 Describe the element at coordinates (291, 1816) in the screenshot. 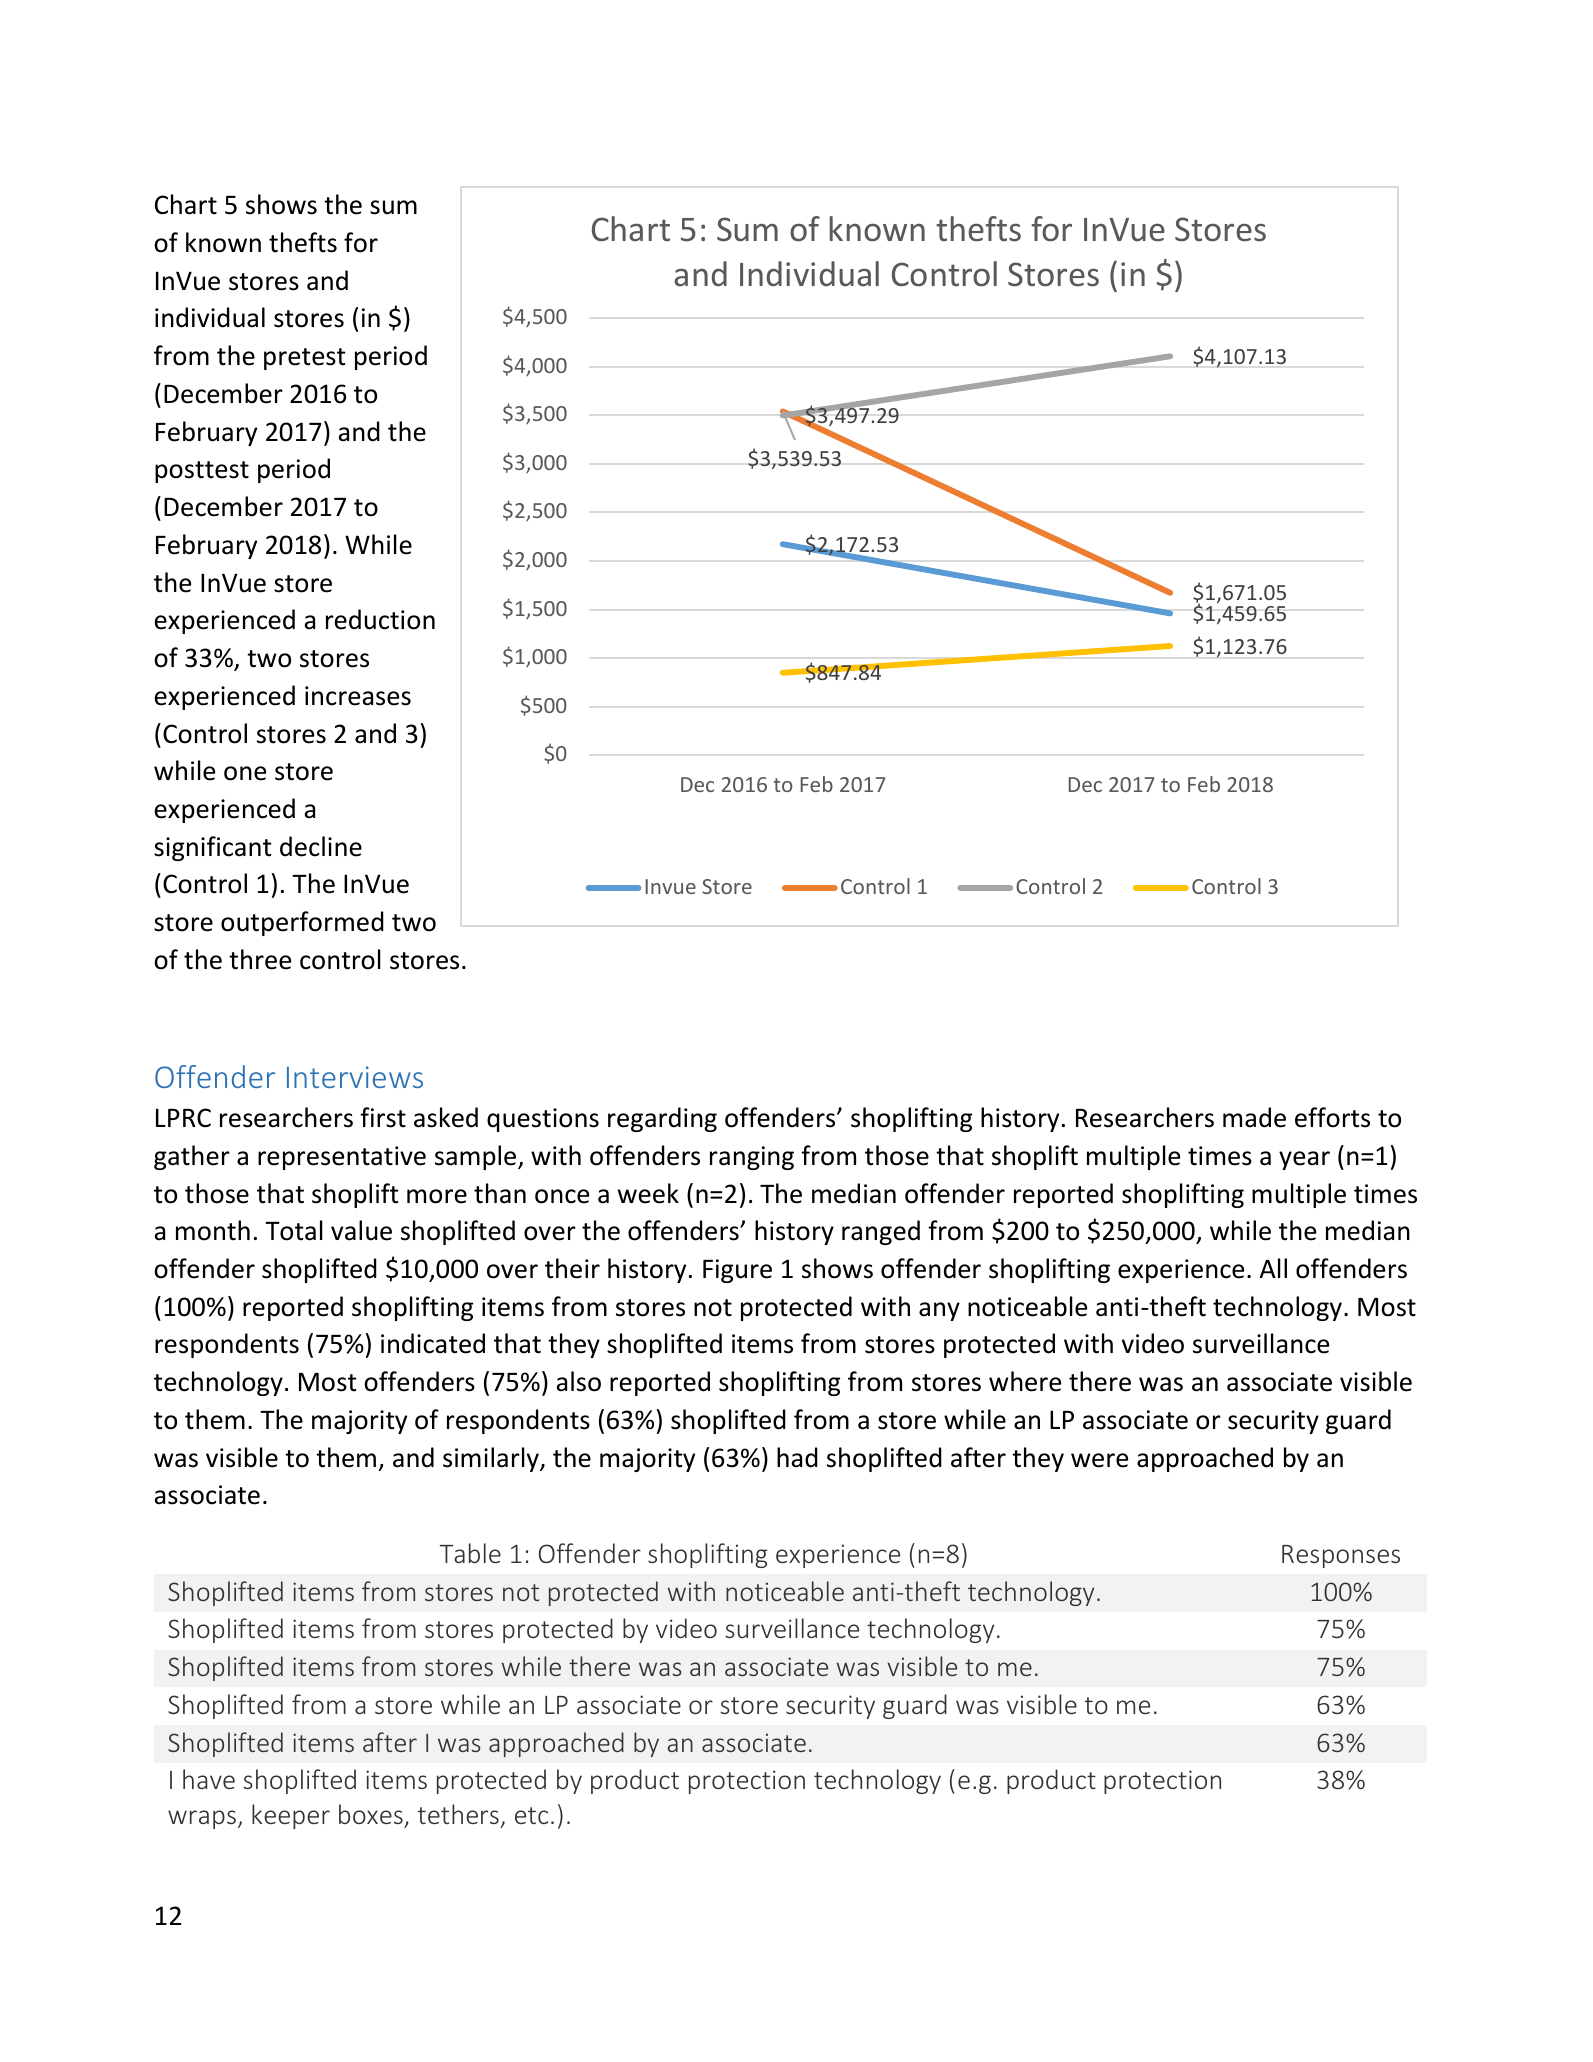

I see `keeper` at that location.
